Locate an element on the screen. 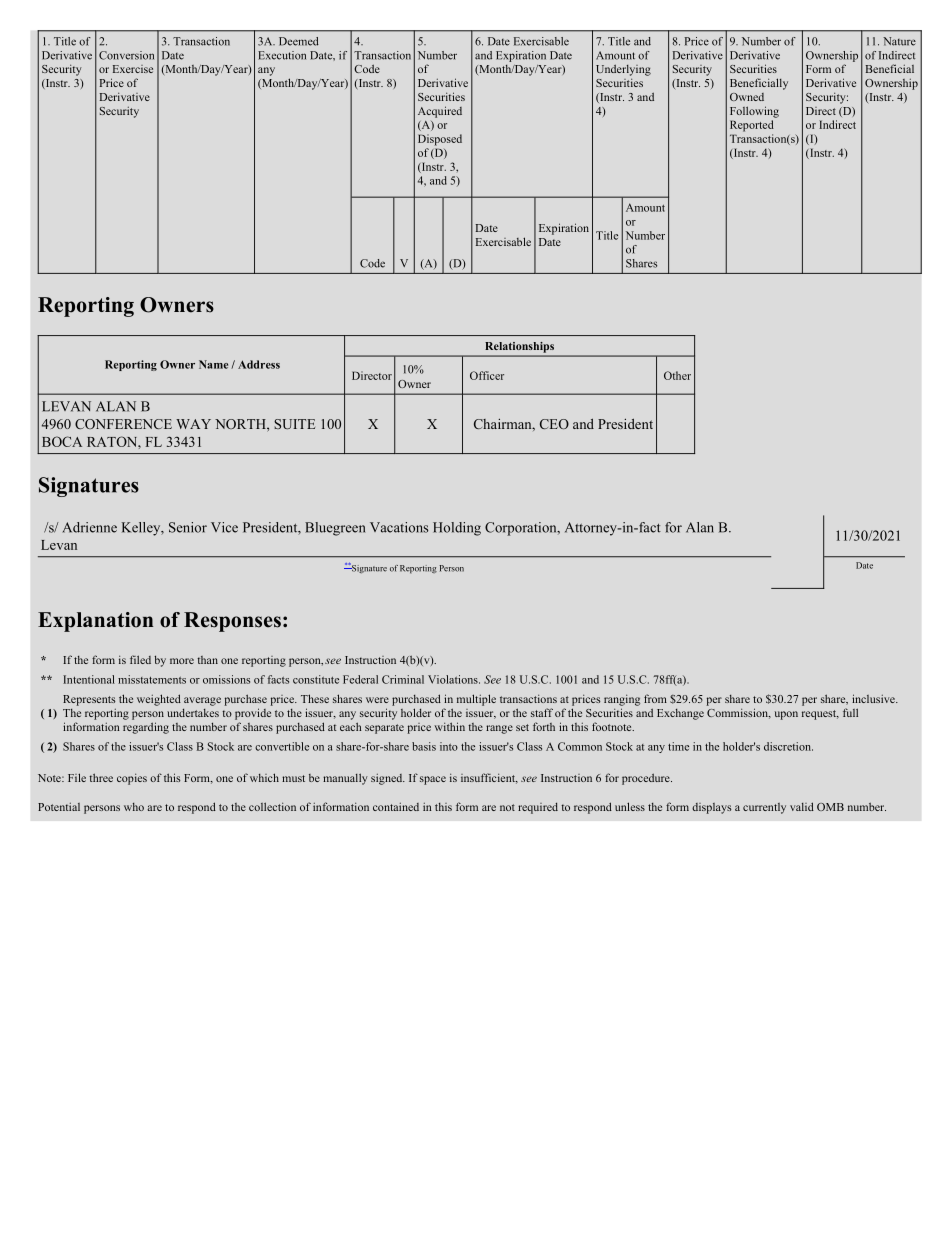 The width and height of the screenshot is (952, 1233). Other is located at coordinates (677, 375).
